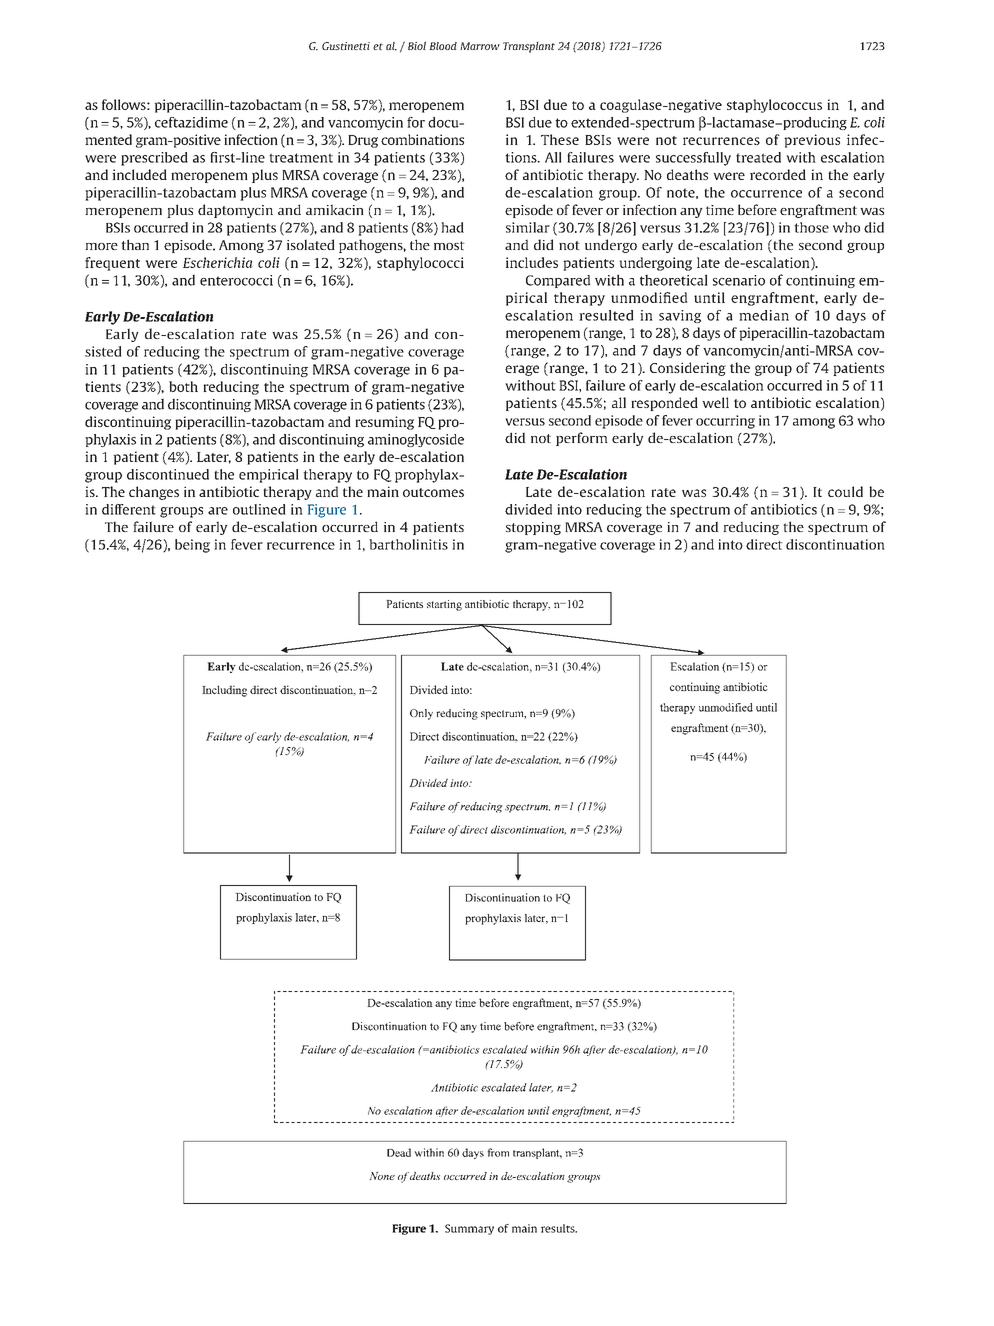 This document has height=1326, width=994. What do you see at coordinates (192, 546) in the document?
I see `being` at bounding box center [192, 546].
